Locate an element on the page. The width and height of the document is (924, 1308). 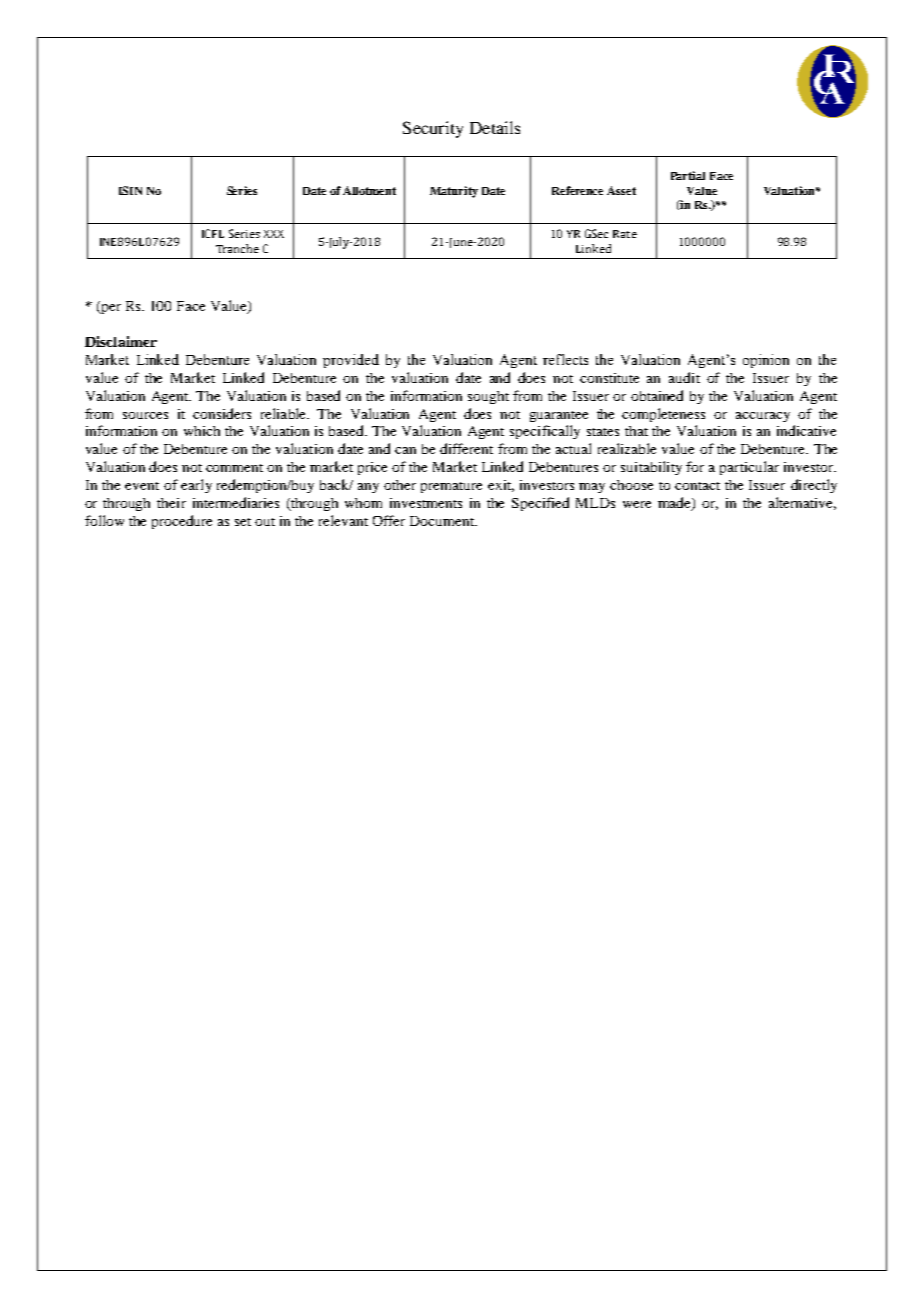
contact is located at coordinates (697, 486).
